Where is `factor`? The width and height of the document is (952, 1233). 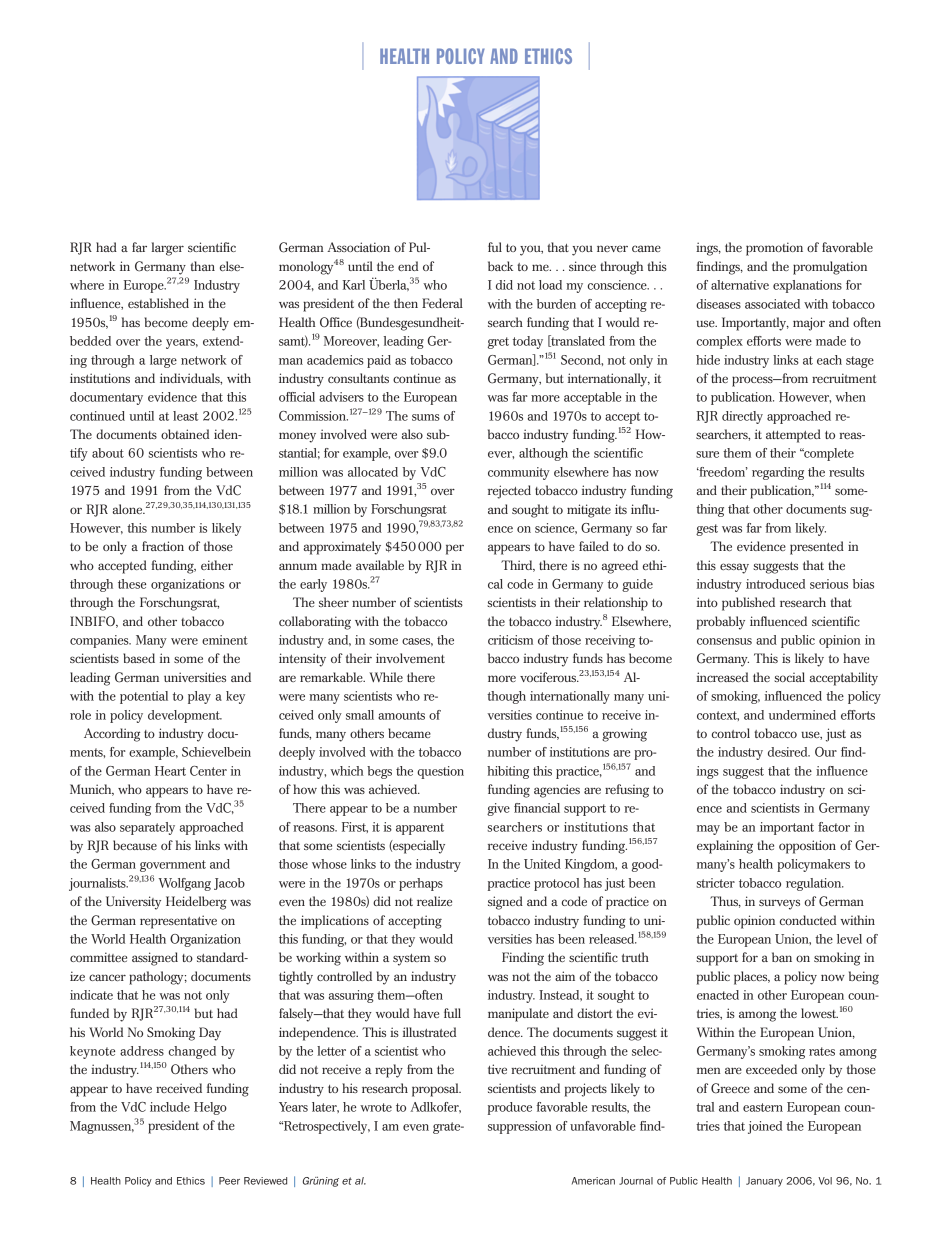 factor is located at coordinates (834, 827).
